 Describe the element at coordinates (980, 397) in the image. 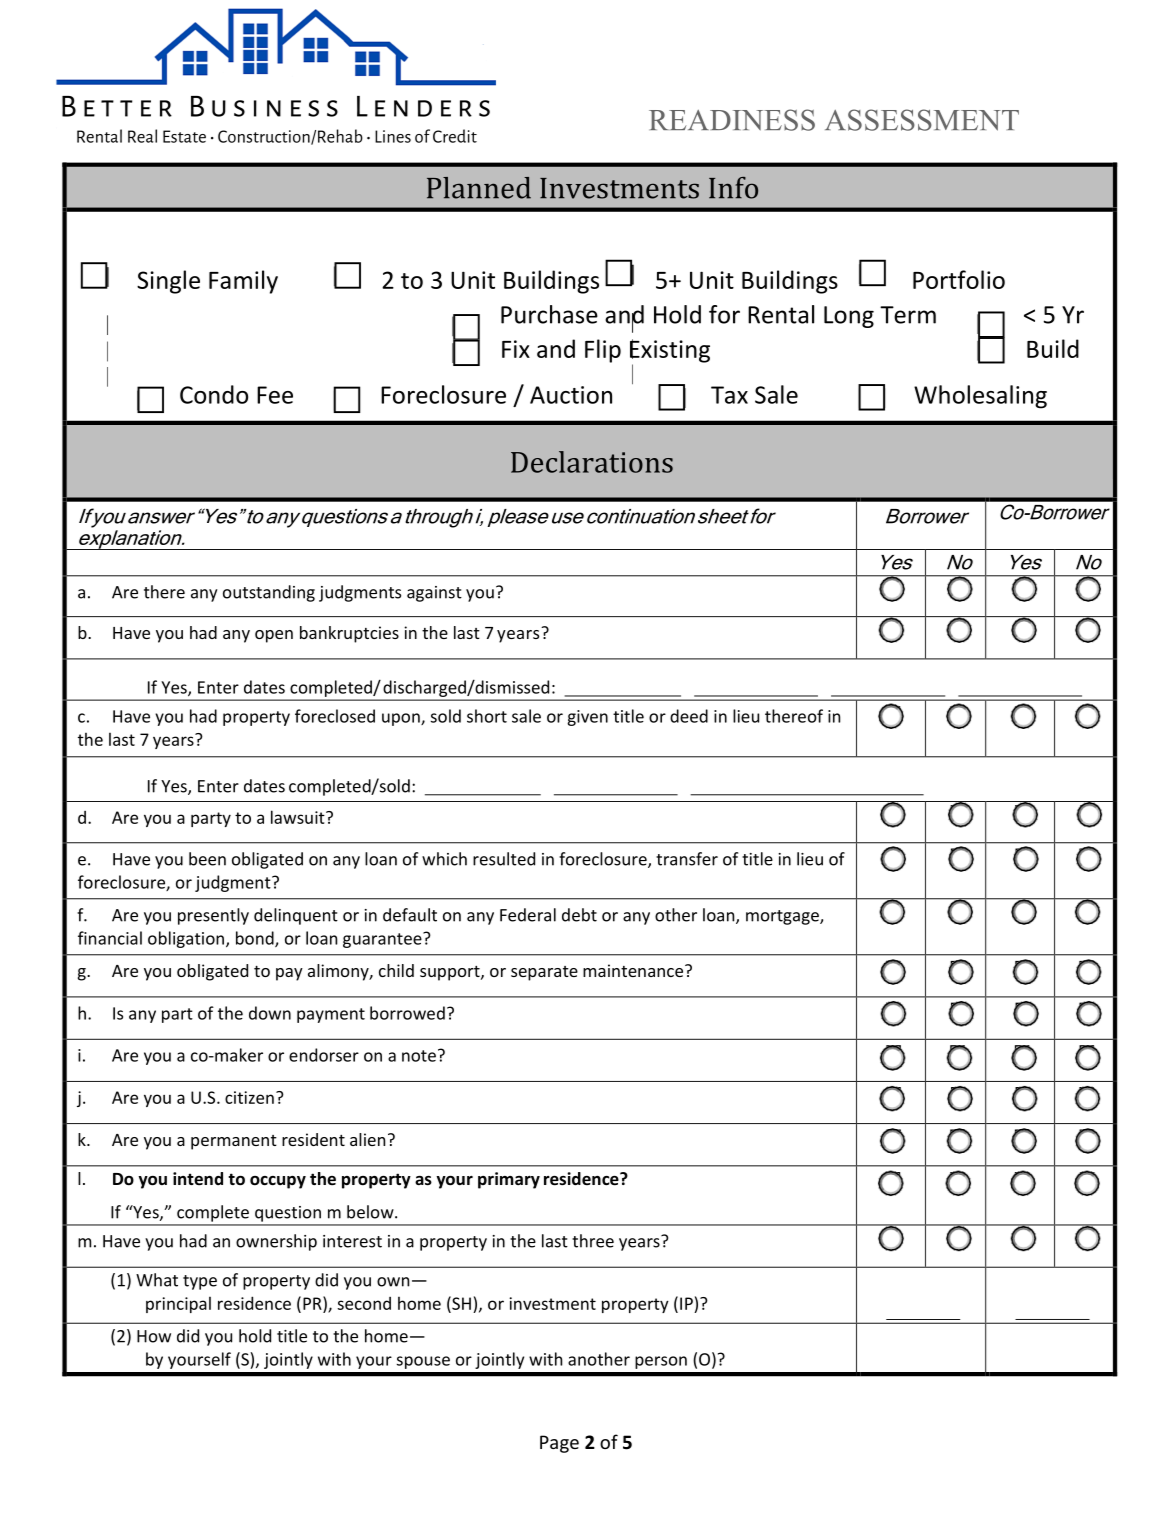

I see `Wholesaling` at that location.
